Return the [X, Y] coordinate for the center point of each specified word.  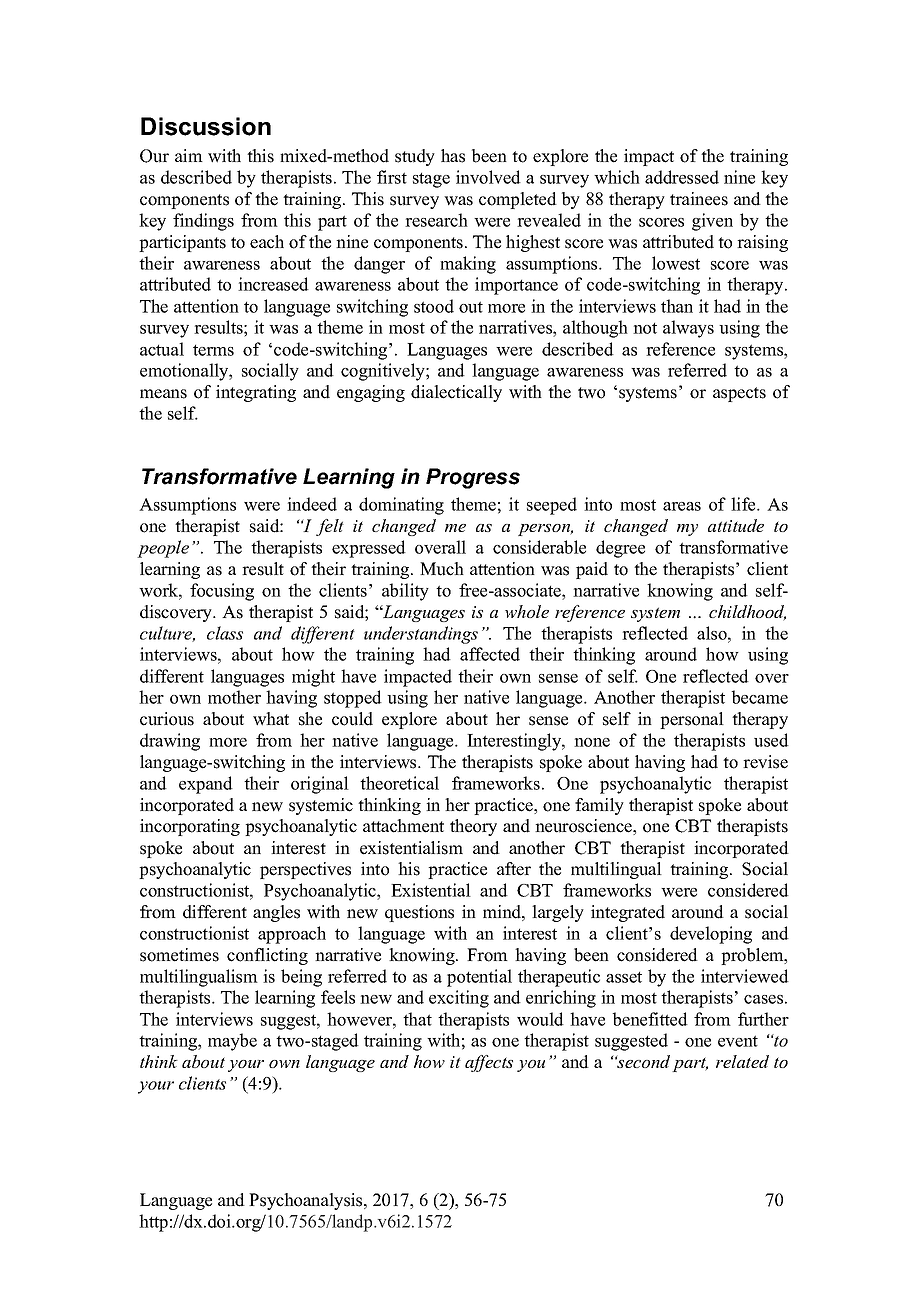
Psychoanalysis [307, 1201]
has [453, 156]
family [599, 806]
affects [489, 1063]
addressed [682, 177]
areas [682, 506]
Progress [473, 478]
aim [189, 155]
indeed [312, 504]
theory [473, 827]
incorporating [190, 827]
